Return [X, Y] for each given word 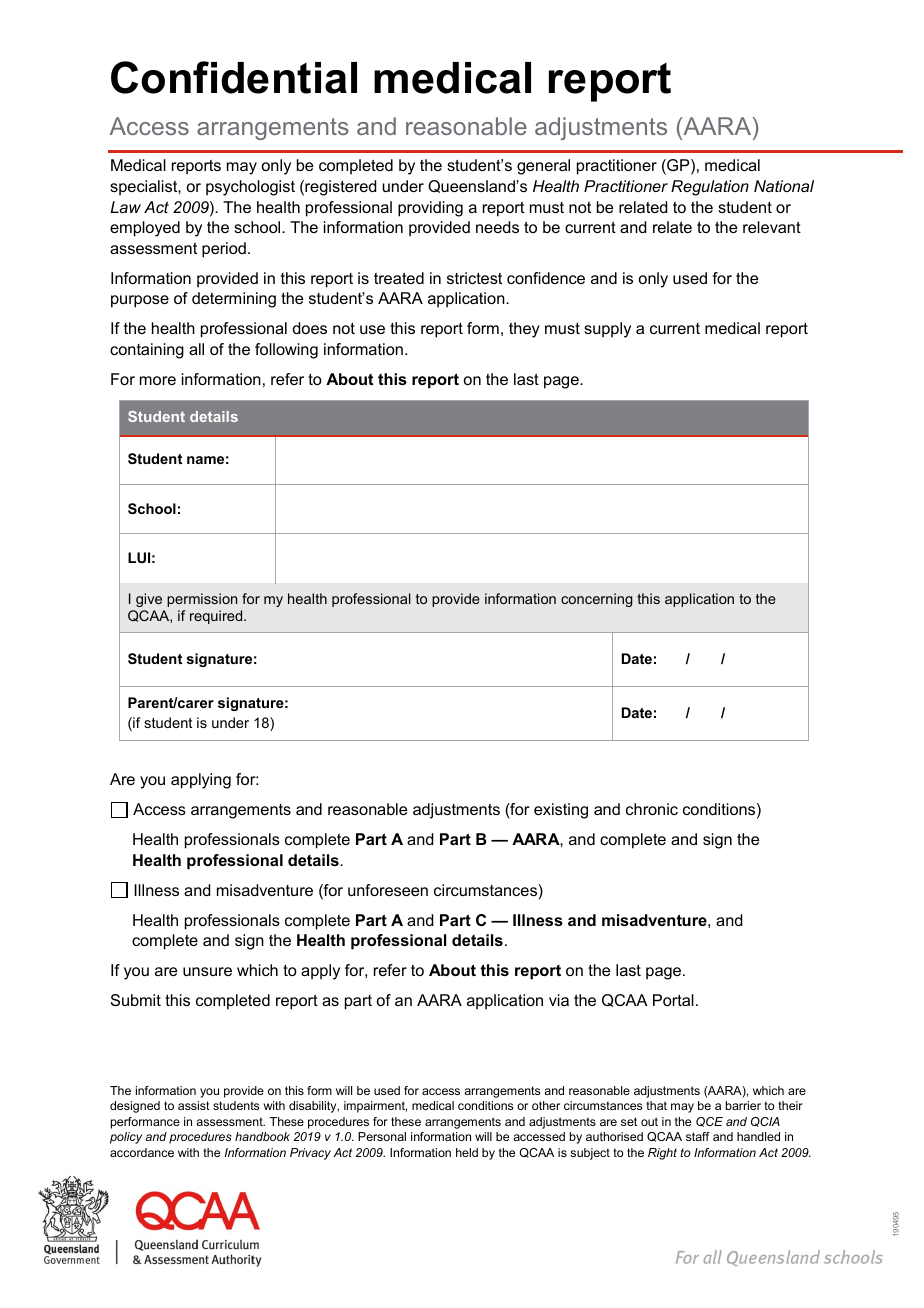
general [543, 167]
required [217, 617]
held [467, 1152]
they [524, 330]
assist [194, 1105]
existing [561, 811]
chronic [652, 809]
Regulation [710, 188]
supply [607, 330]
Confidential [234, 77]
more [158, 380]
